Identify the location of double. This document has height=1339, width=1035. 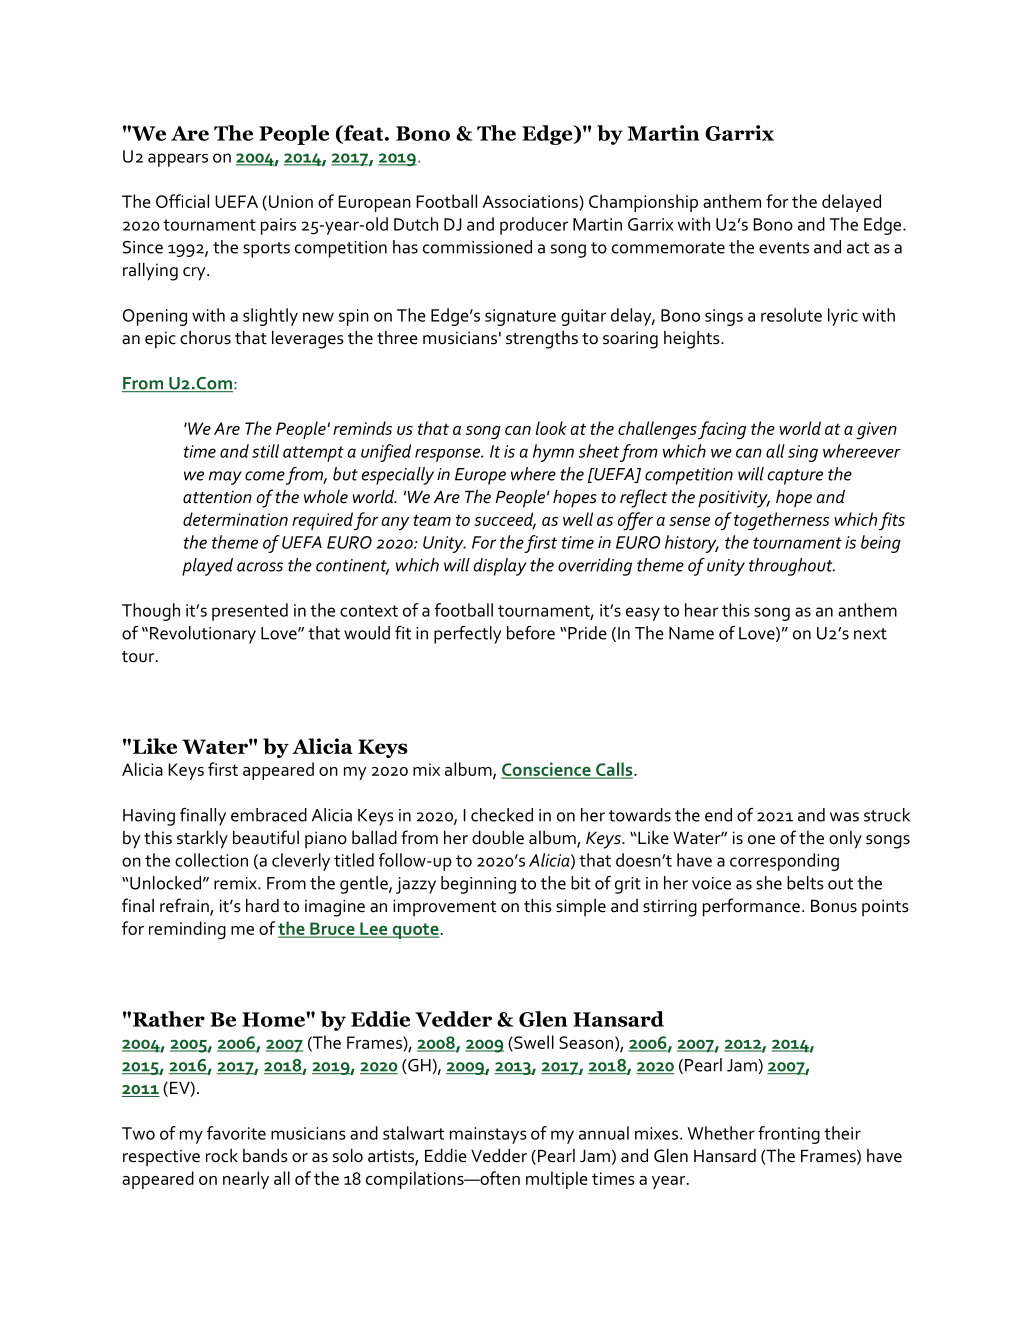
(498, 837).
